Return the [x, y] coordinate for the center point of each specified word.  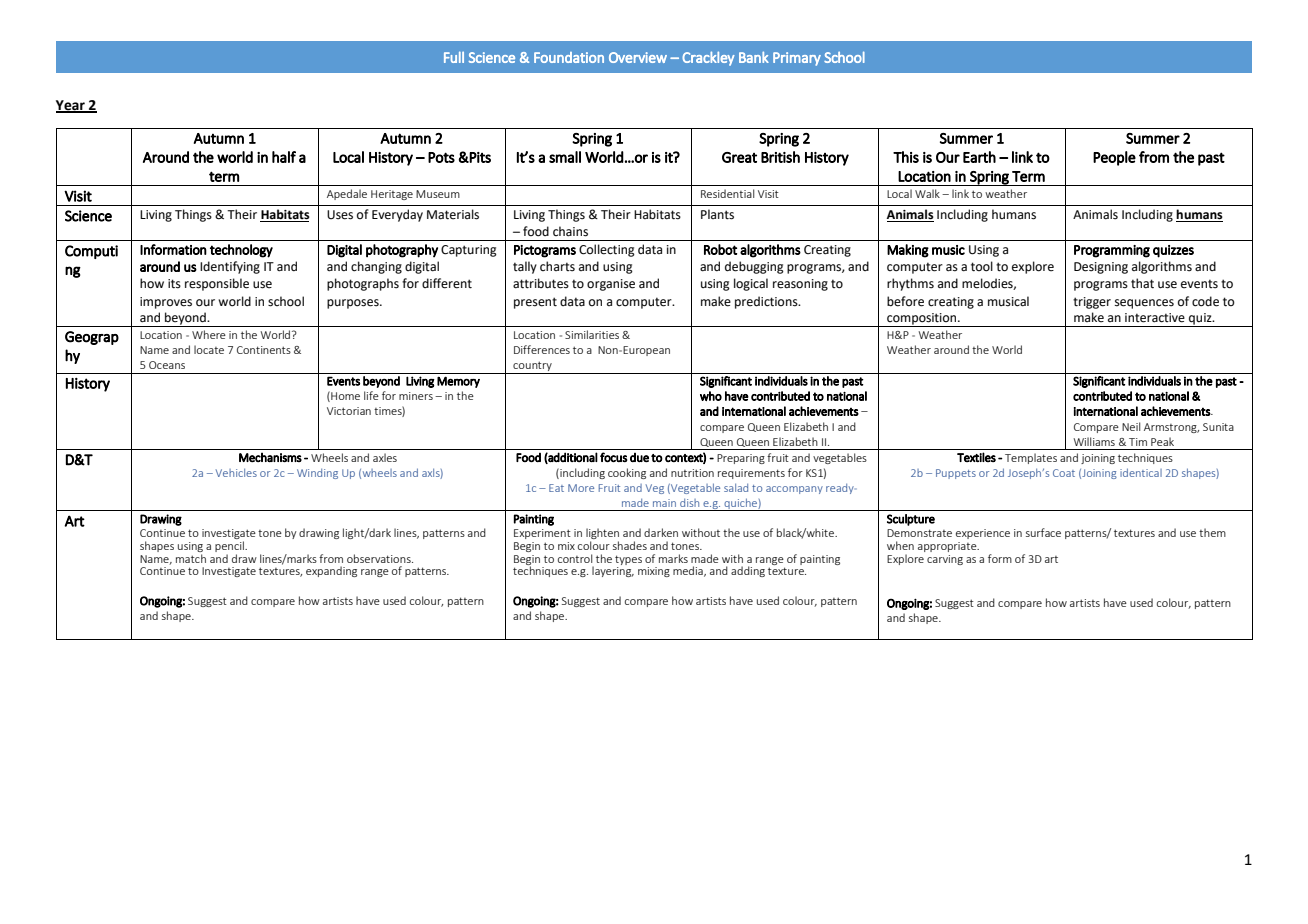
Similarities [592, 334]
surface [1043, 532]
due [639, 458]
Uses [340, 215]
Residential [727, 193]
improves [166, 303]
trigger [1092, 303]
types [628, 560]
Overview [638, 57]
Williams [1094, 441]
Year [71, 106]
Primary [797, 59]
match [191, 558]
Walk [927, 193]
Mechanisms [270, 457]
